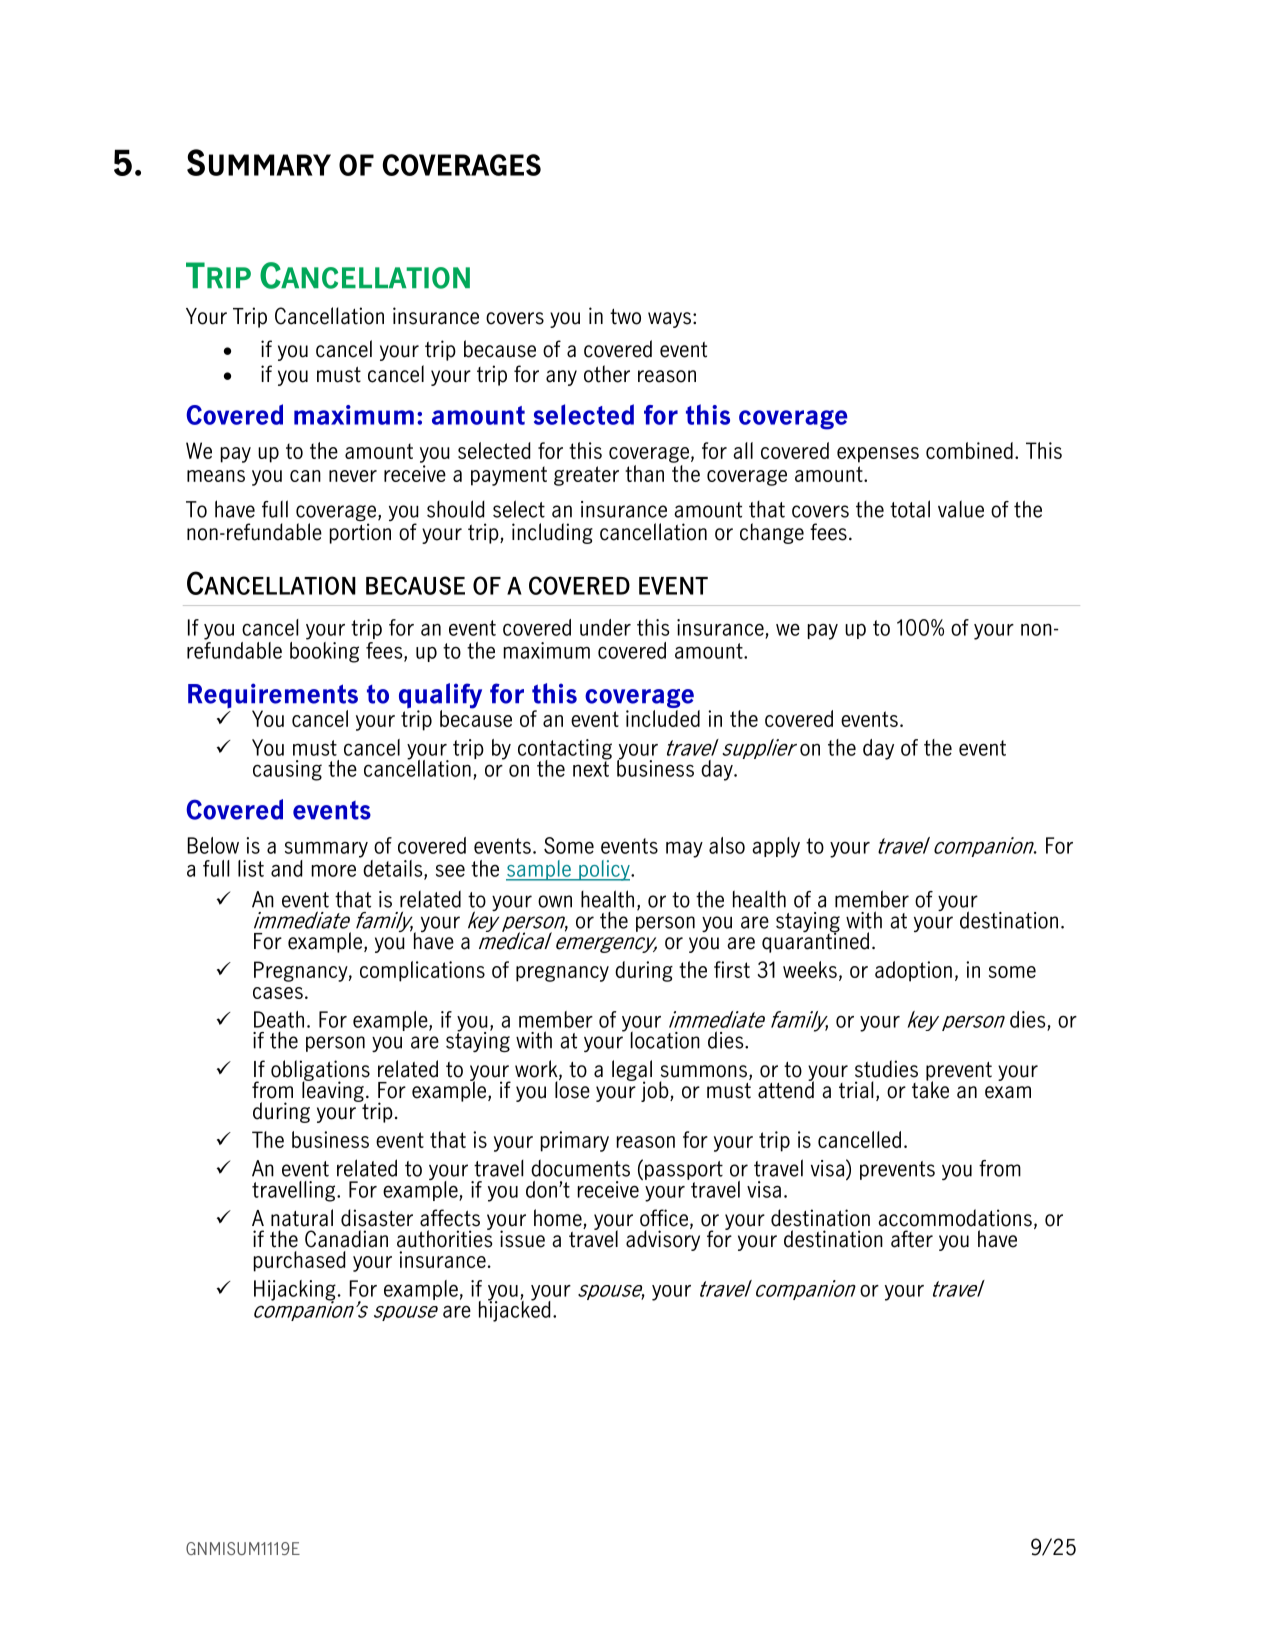 The image size is (1263, 1634). I want to click on Hijacking, so click(295, 1291).
